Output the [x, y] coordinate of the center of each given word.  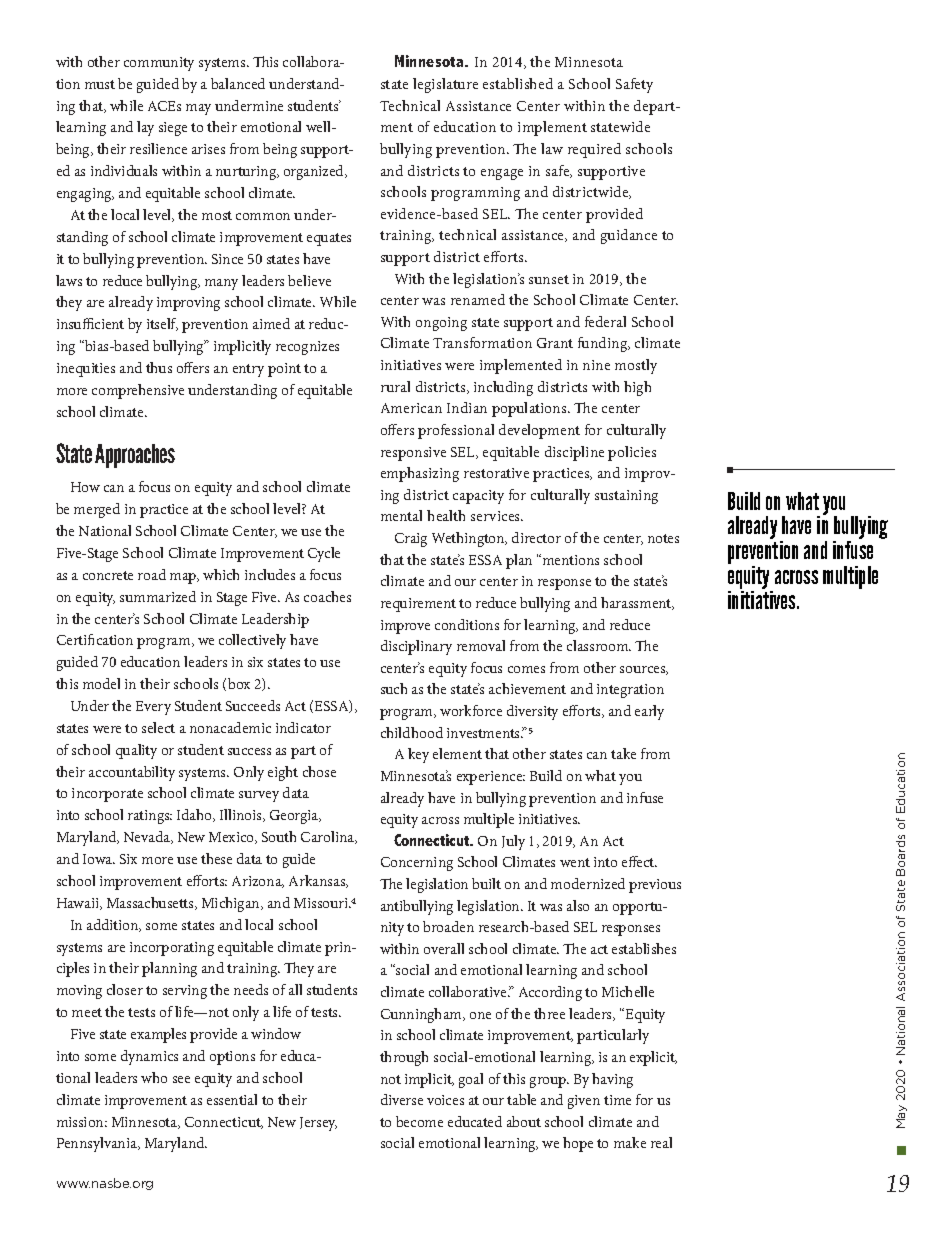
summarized [158, 596]
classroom [599, 645]
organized [315, 172]
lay [145, 128]
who [154, 1077]
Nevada [148, 837]
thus [159, 367]
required [594, 150]
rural [395, 386]
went [575, 862]
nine [596, 365]
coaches [327, 596]
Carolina [329, 837]
